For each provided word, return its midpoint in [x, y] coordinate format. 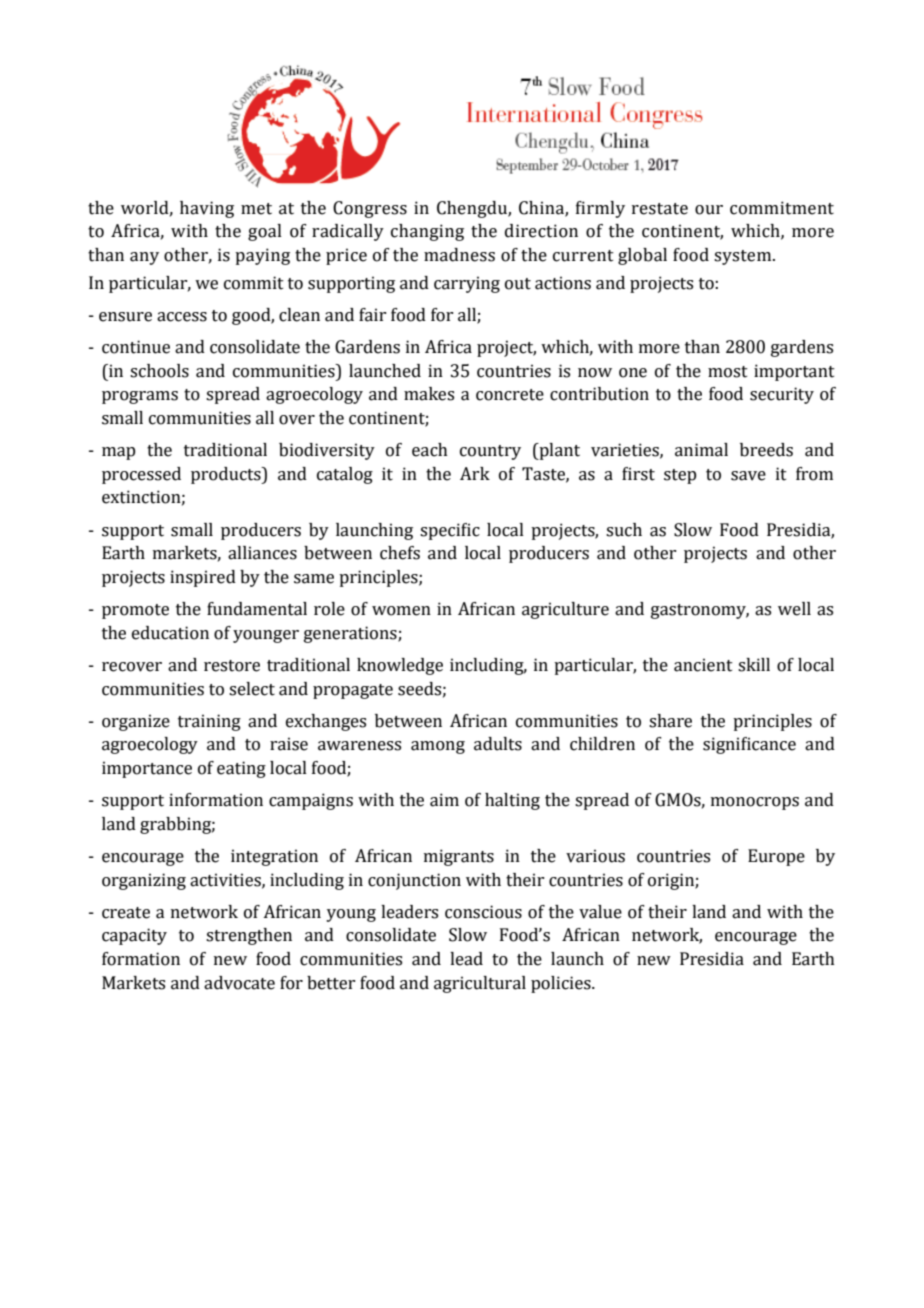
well [794, 609]
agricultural [480, 984]
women [401, 611]
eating [241, 769]
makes [429, 394]
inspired [203, 578]
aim [444, 800]
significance [749, 745]
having [207, 209]
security [782, 395]
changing [427, 232]
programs [140, 397]
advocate [239, 983]
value [600, 912]
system [744, 257]
